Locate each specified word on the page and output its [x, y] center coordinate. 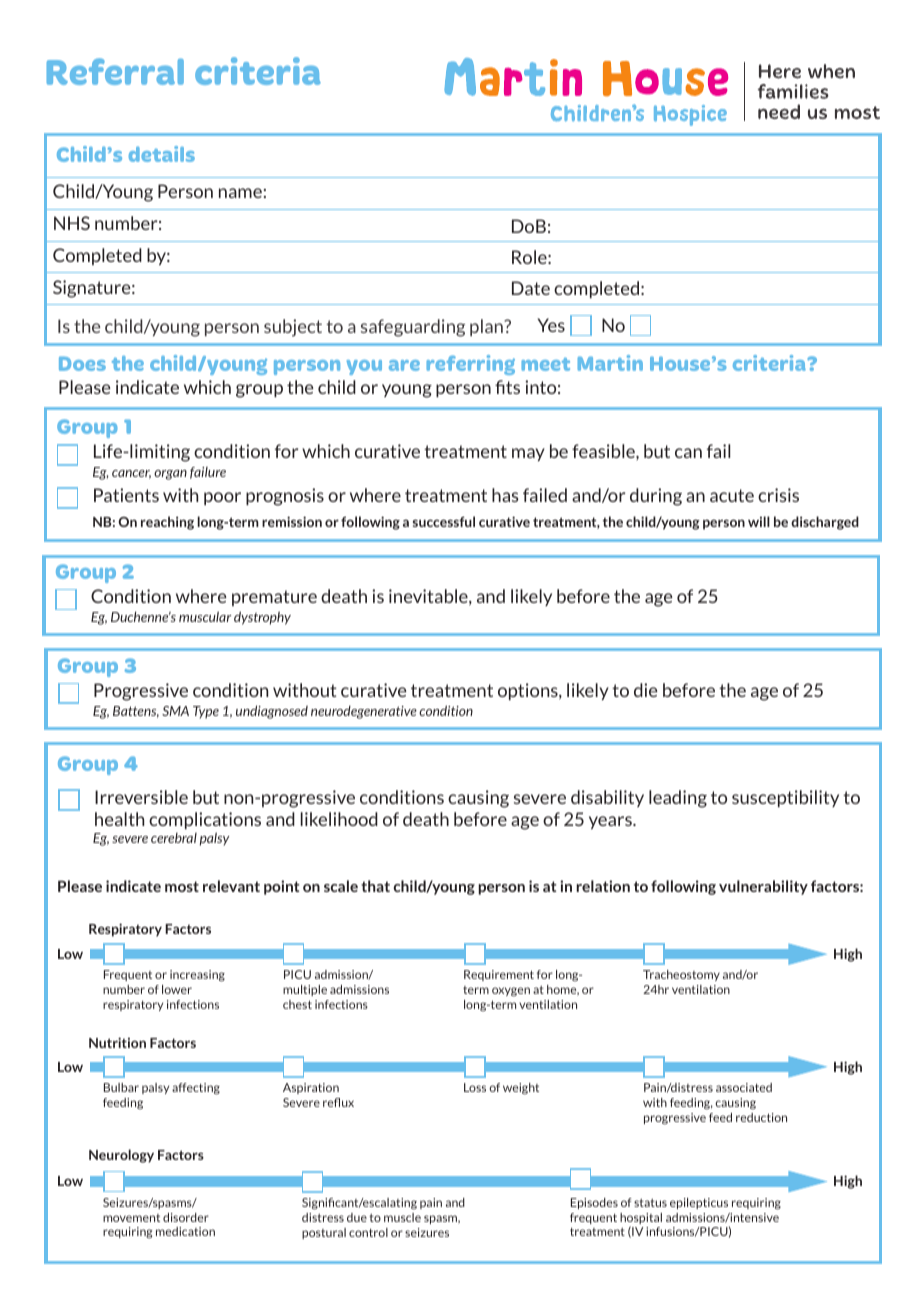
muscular [205, 616]
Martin [610, 363]
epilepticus [699, 1203]
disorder [186, 1217]
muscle [402, 1217]
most [182, 886]
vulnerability [763, 887]
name [240, 193]
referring [471, 365]
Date [531, 288]
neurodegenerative [364, 712]
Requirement [499, 975]
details [162, 154]
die [646, 690]
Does [82, 363]
